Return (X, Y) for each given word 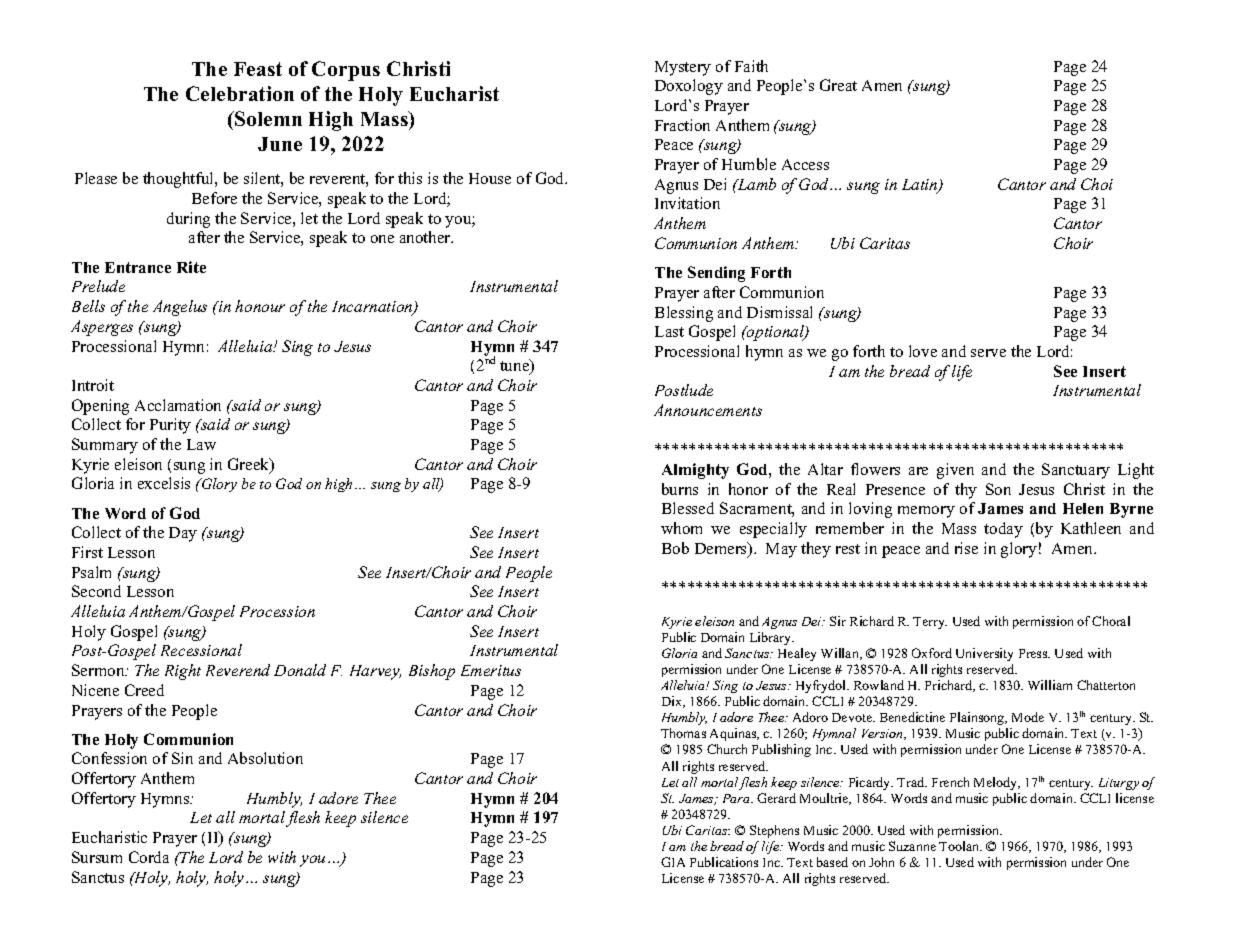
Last (669, 331)
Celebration (240, 93)
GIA (673, 862)
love (923, 351)
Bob (675, 548)
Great (838, 85)
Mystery (683, 68)
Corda (149, 857)
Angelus (180, 308)
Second (96, 591)
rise (966, 548)
